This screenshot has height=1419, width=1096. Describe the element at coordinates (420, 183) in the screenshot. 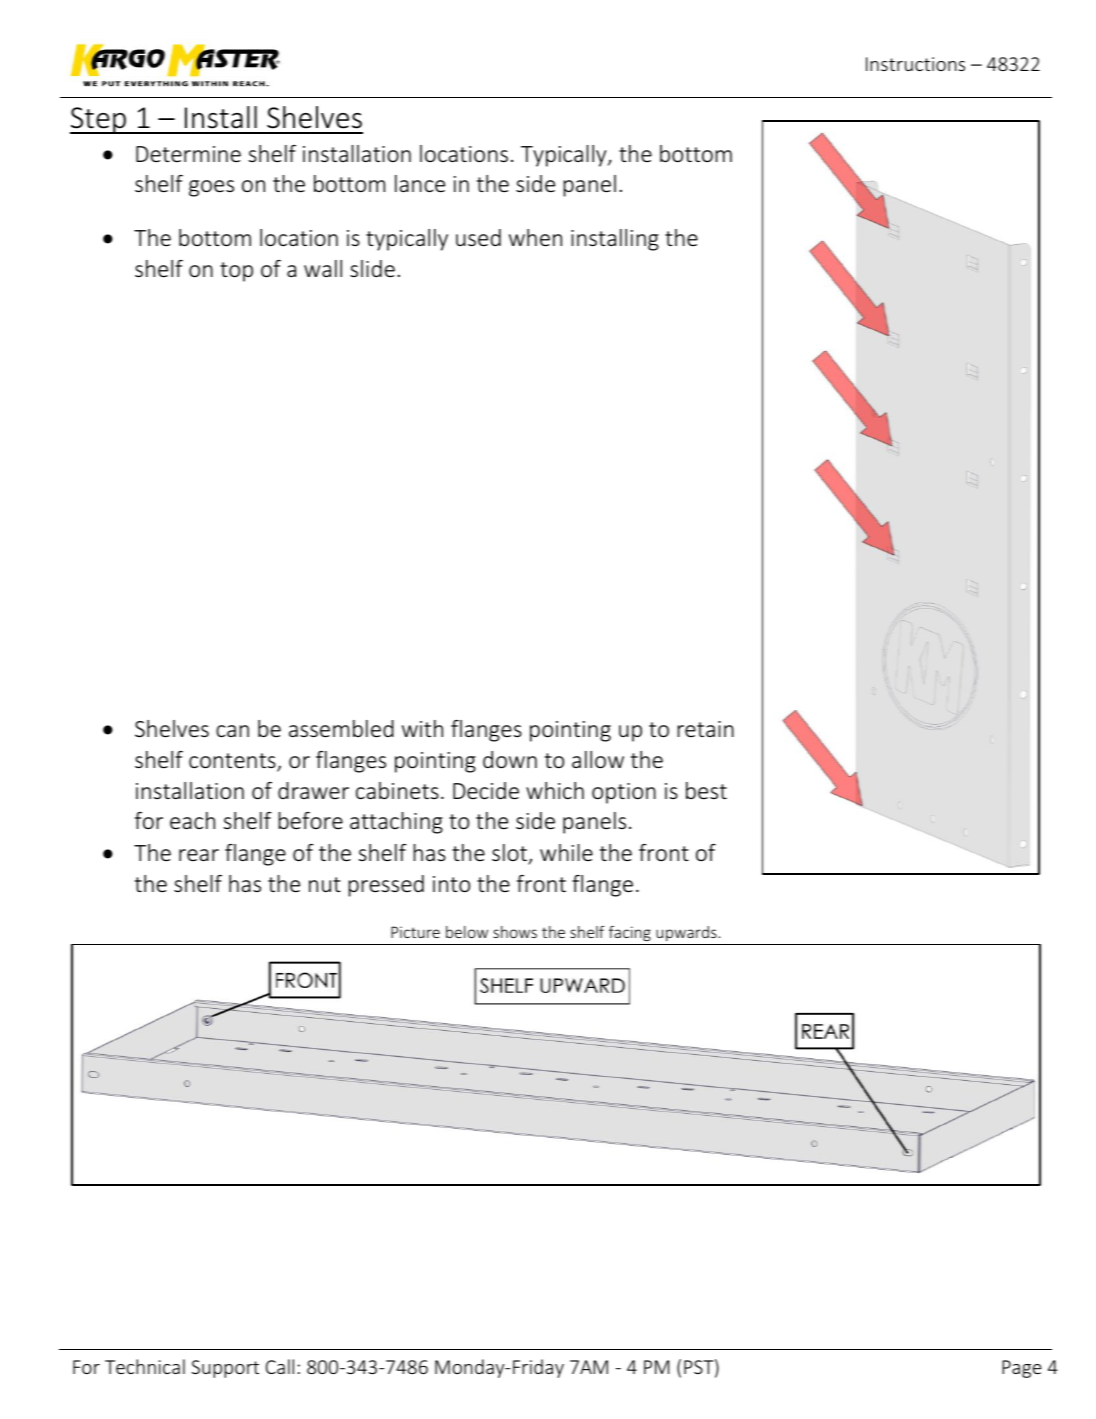

I see `lance` at that location.
